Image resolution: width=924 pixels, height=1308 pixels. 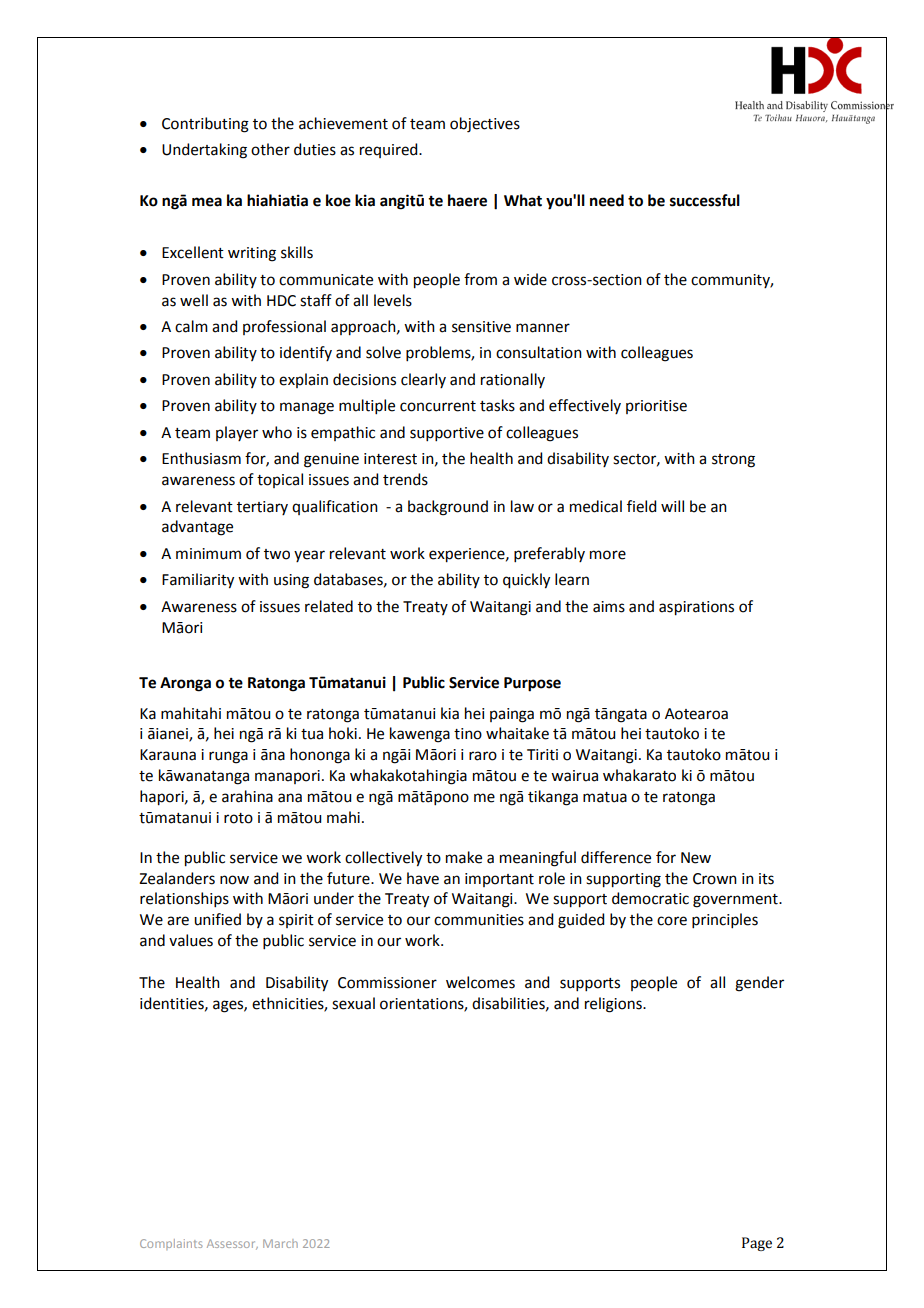 What do you see at coordinates (468, 734) in the image?
I see `tino` at bounding box center [468, 734].
